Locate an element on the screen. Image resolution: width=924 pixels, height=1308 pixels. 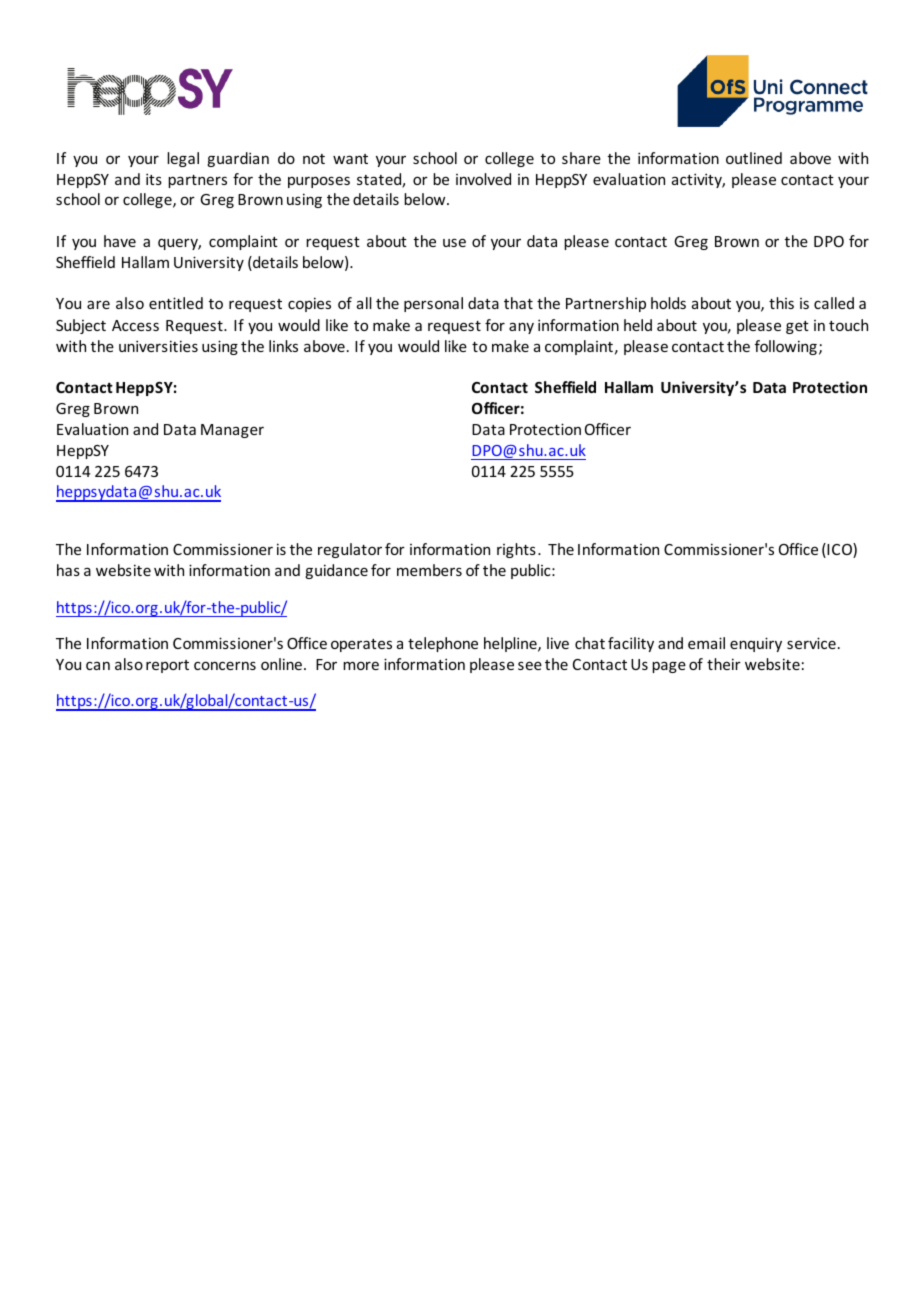
enquiry is located at coordinates (756, 644).
